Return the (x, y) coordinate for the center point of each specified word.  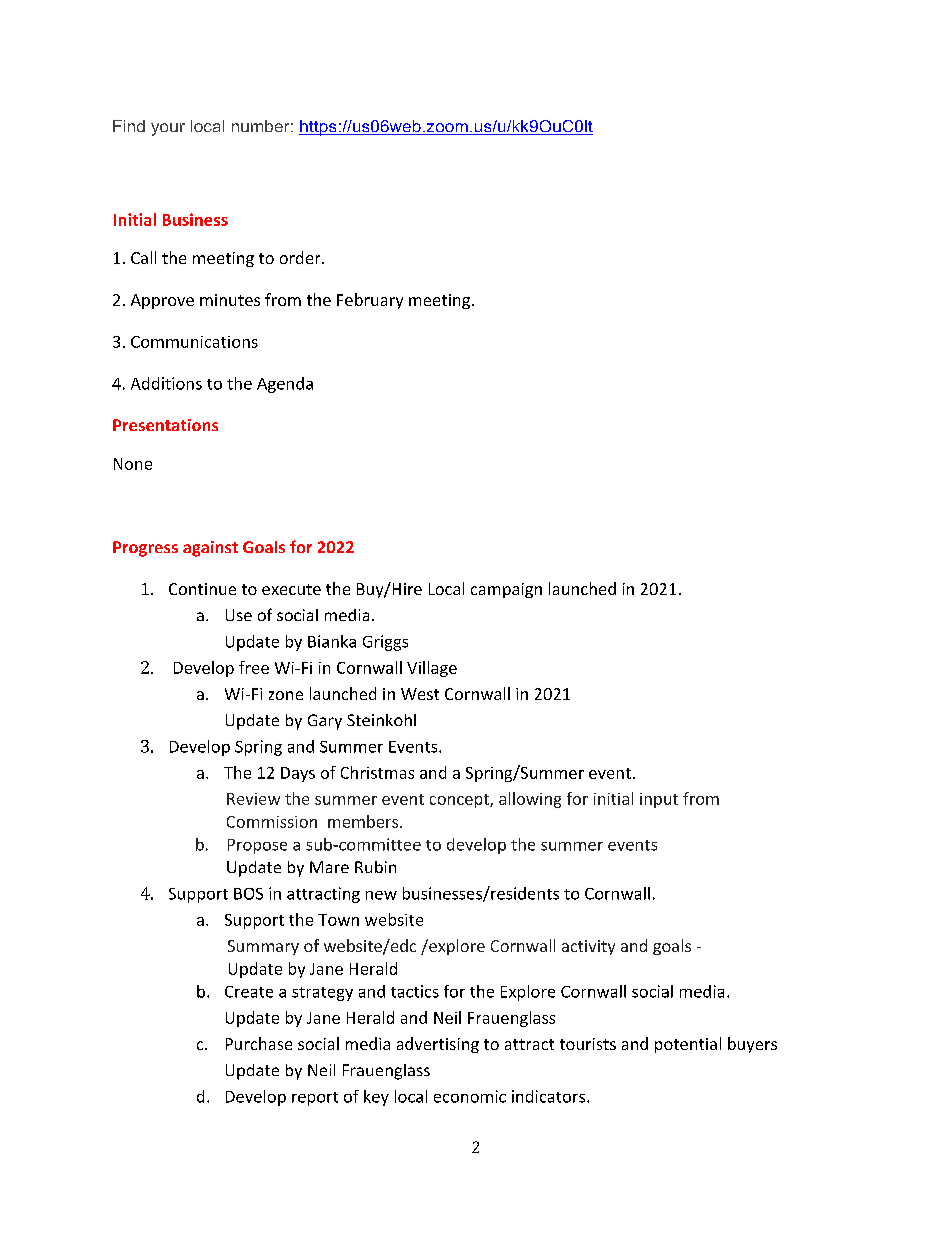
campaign (506, 590)
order (301, 257)
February (370, 301)
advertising (438, 1045)
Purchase (259, 1043)
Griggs (385, 643)
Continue (202, 589)
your (168, 129)
